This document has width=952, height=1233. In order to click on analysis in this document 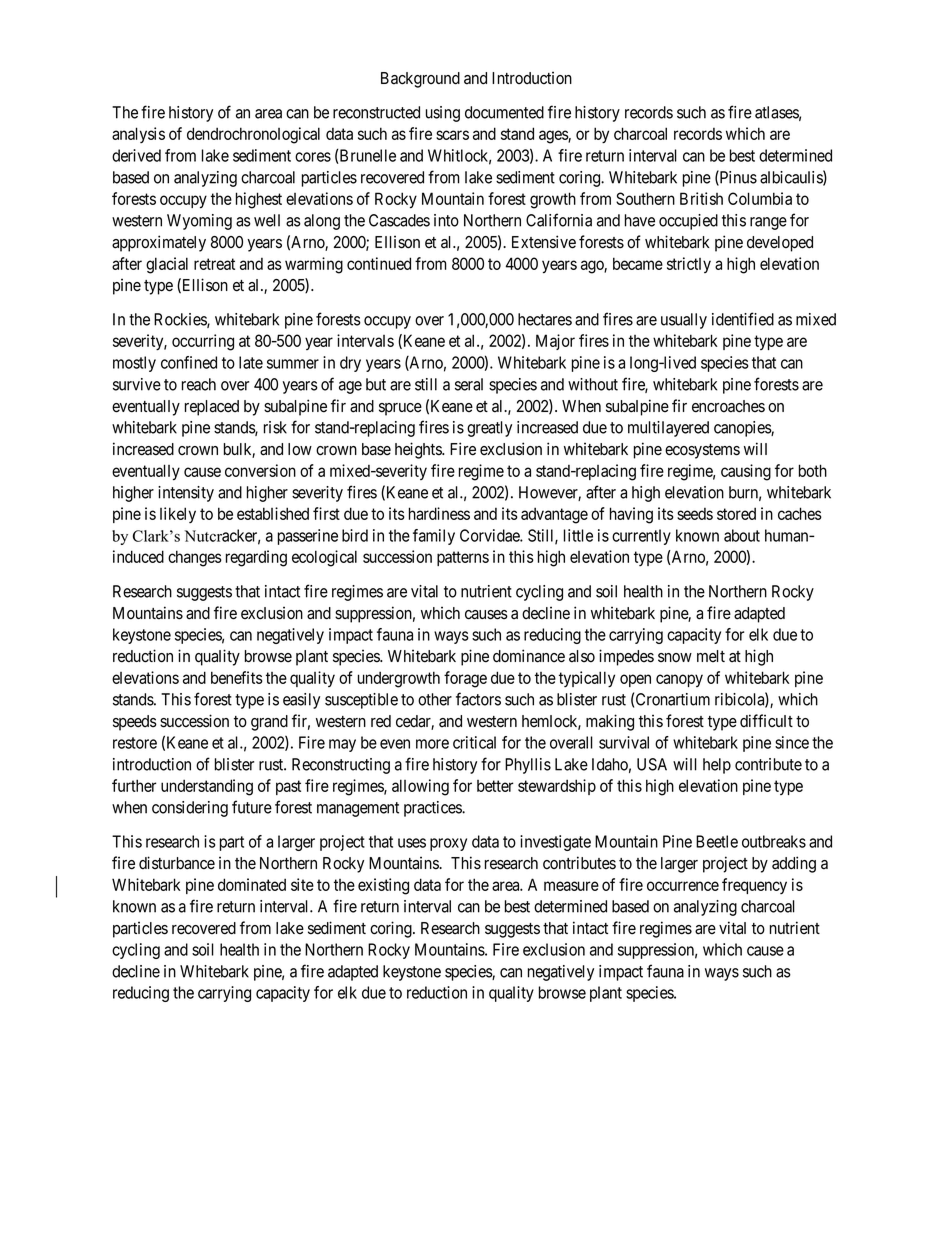, I will do `click(138, 135)`.
